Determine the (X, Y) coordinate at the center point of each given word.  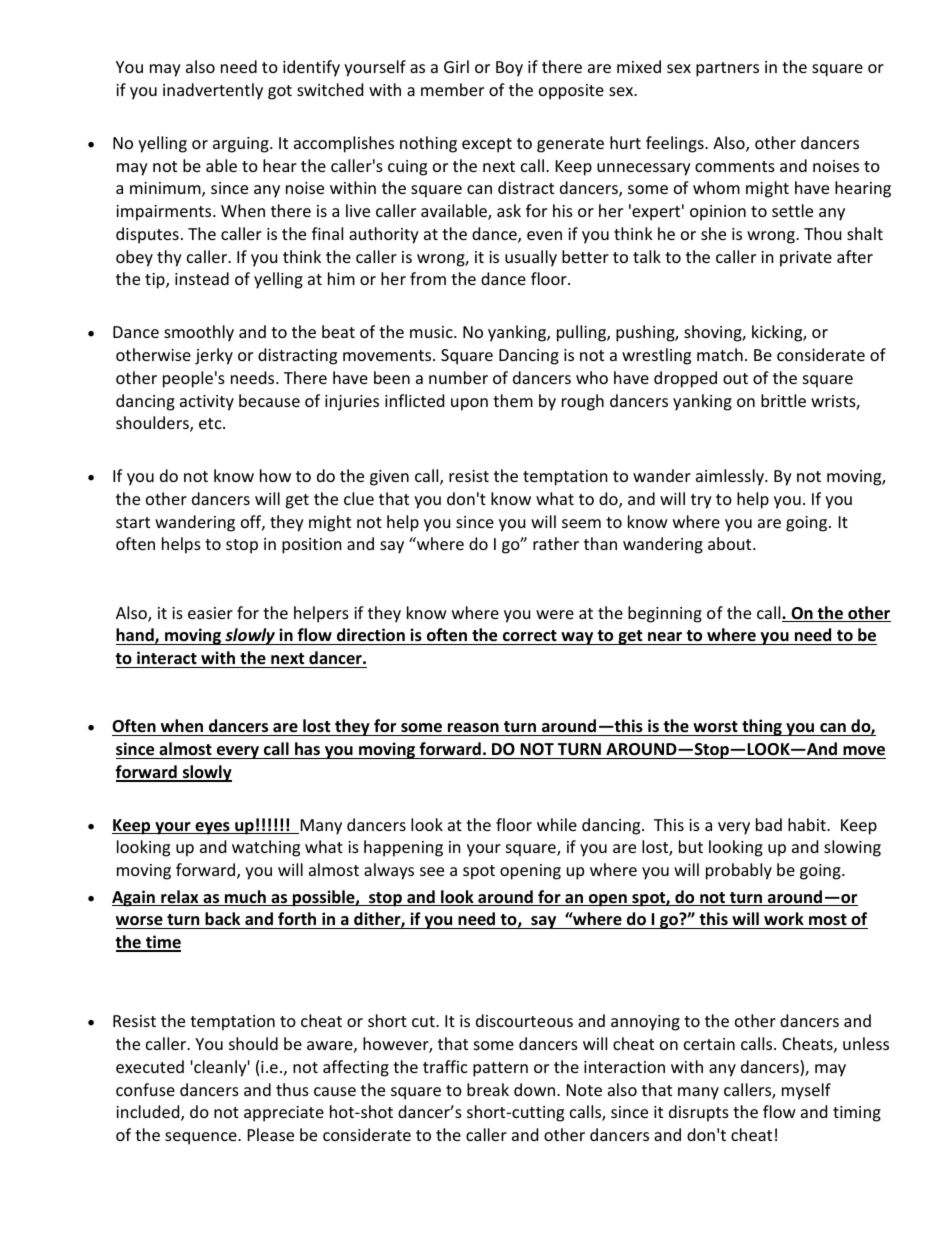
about (731, 543)
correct (529, 637)
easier (210, 613)
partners (727, 69)
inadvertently (213, 91)
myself (806, 1091)
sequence (202, 1138)
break (488, 1089)
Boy (509, 69)
